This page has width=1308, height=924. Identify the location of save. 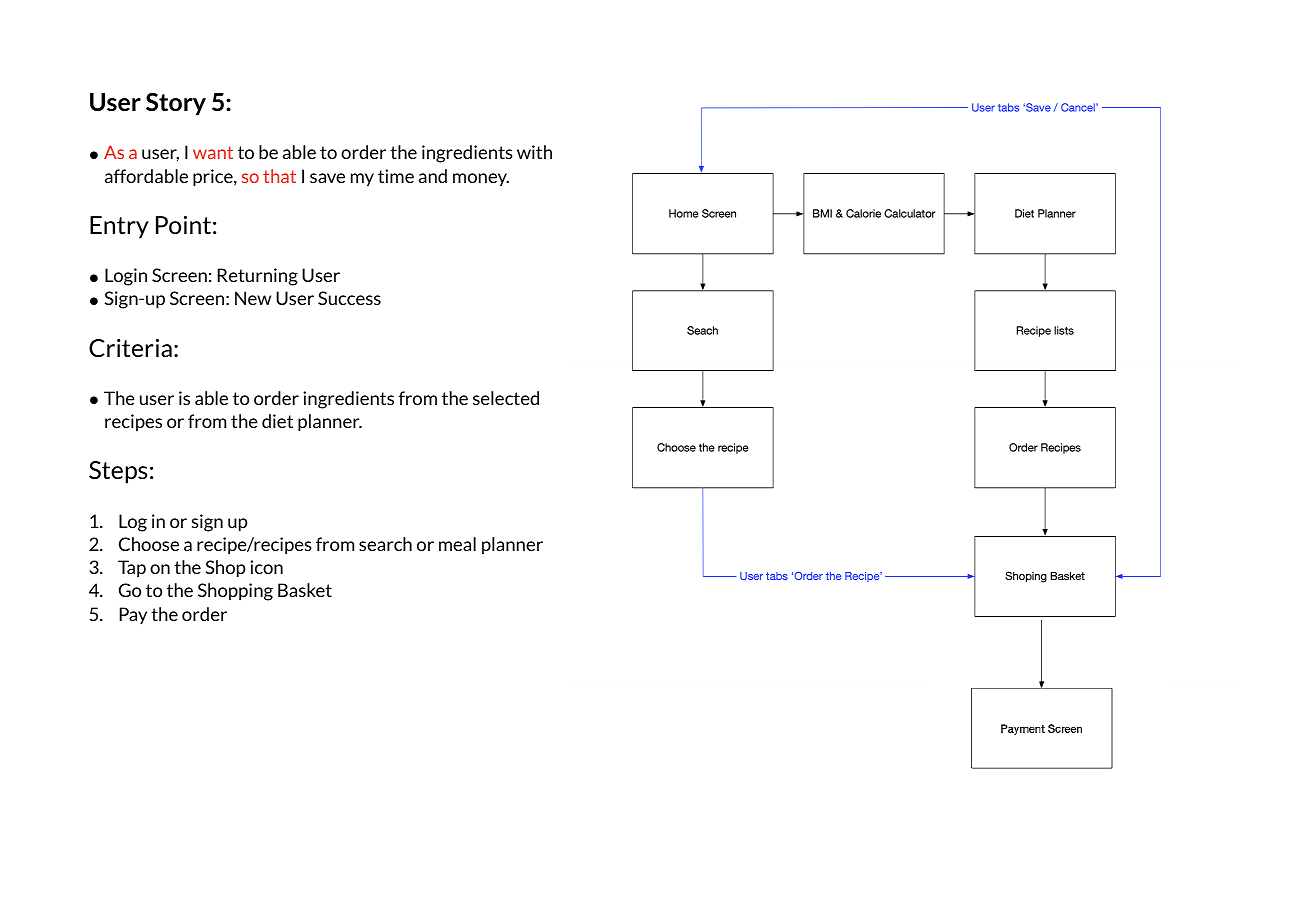
(327, 178).
